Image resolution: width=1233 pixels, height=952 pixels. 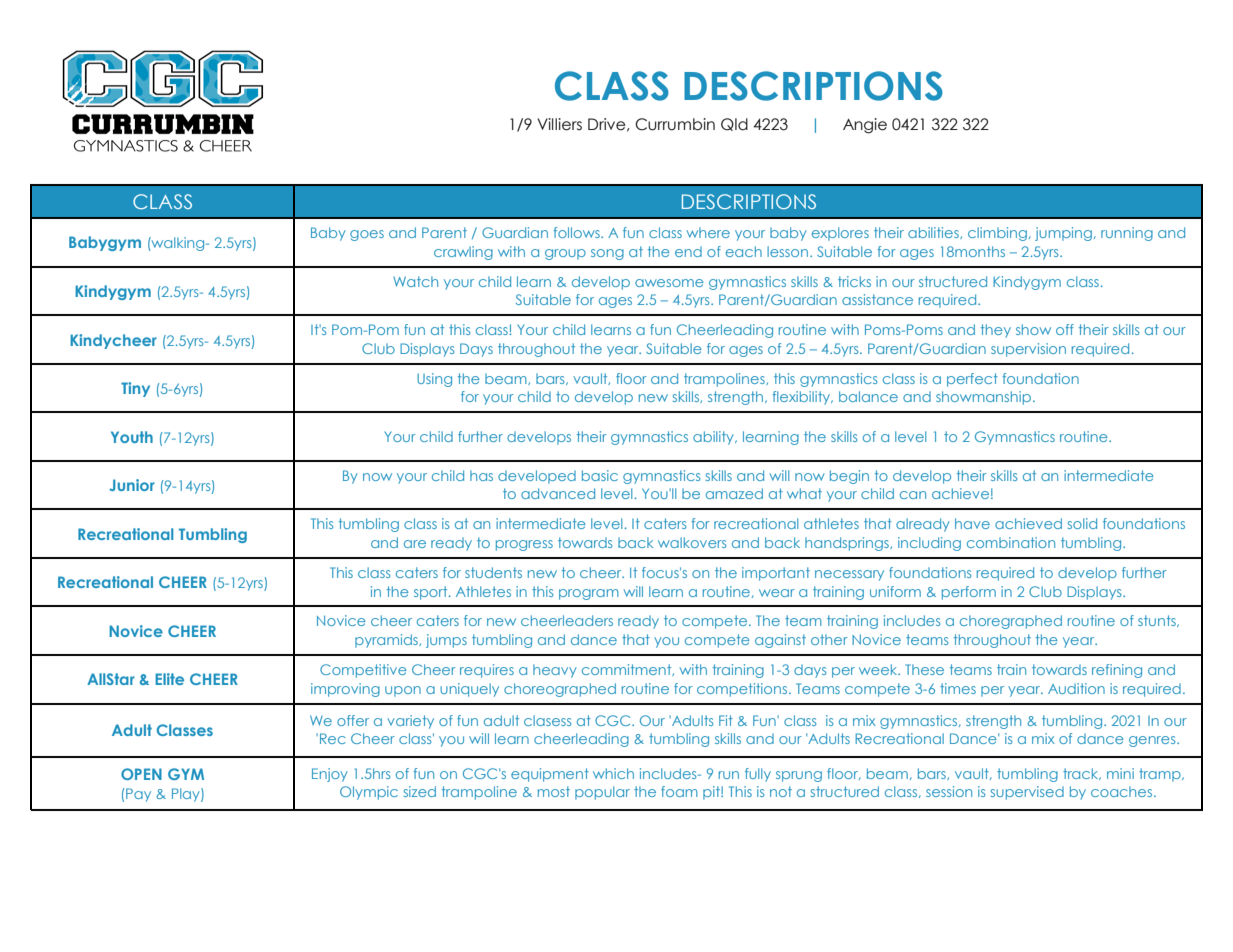 I want to click on Angie, so click(x=865, y=126).
